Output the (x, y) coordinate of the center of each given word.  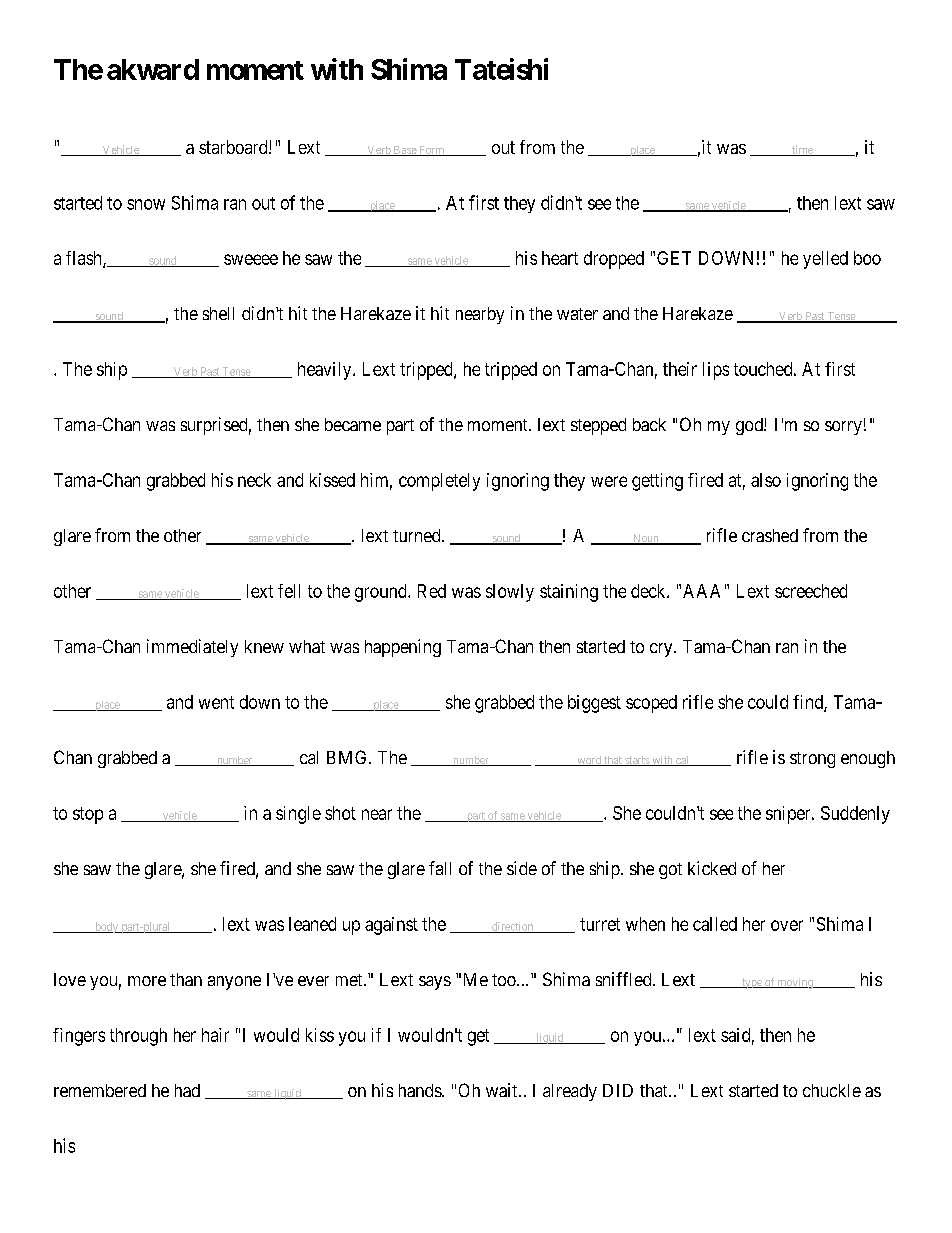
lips (716, 371)
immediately (192, 648)
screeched (811, 591)
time (802, 150)
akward (153, 69)
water (577, 314)
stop (88, 815)
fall (440, 868)
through (138, 1037)
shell (218, 313)
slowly (510, 593)
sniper (789, 815)
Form (432, 151)
